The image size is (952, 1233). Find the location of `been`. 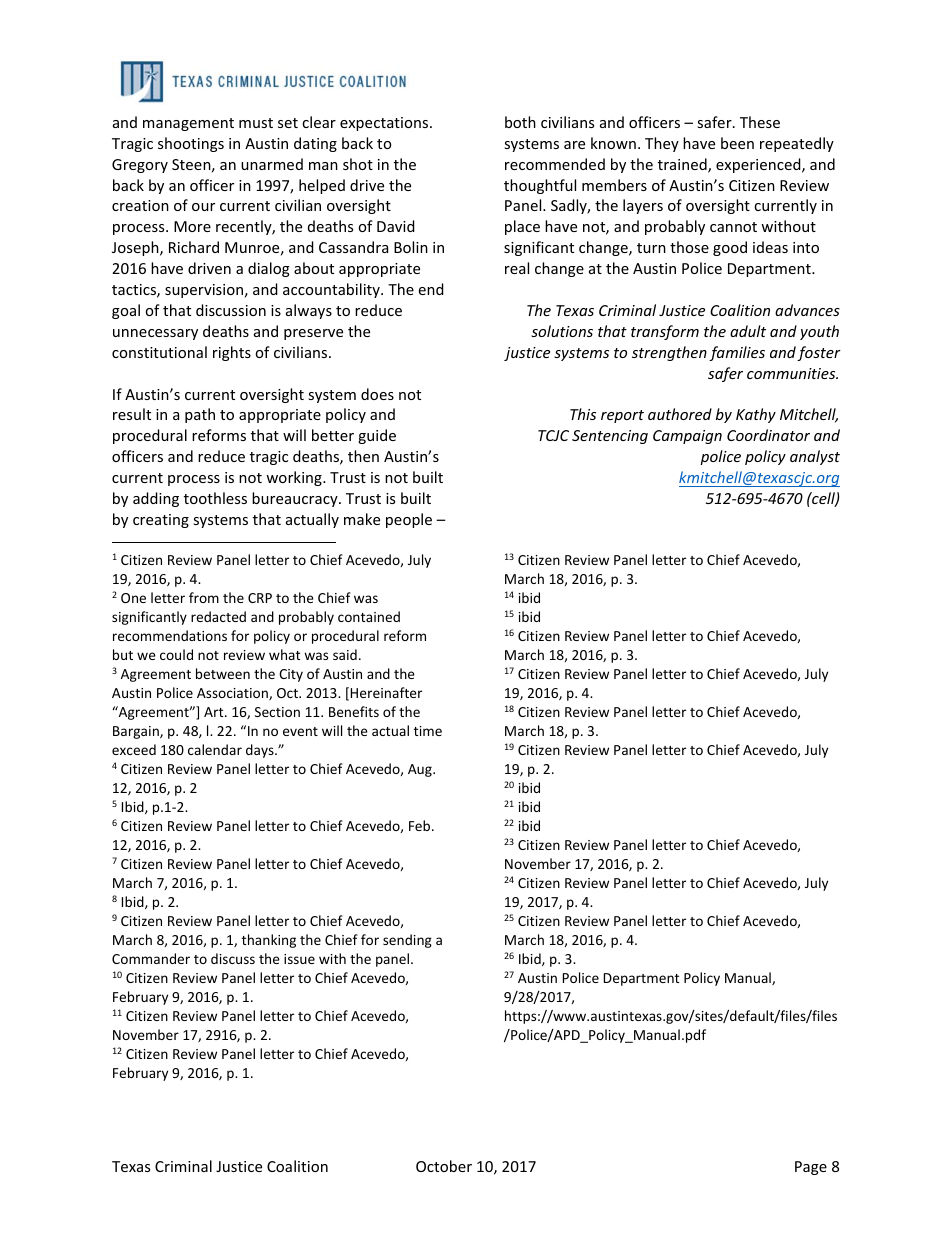

been is located at coordinates (737, 143).
